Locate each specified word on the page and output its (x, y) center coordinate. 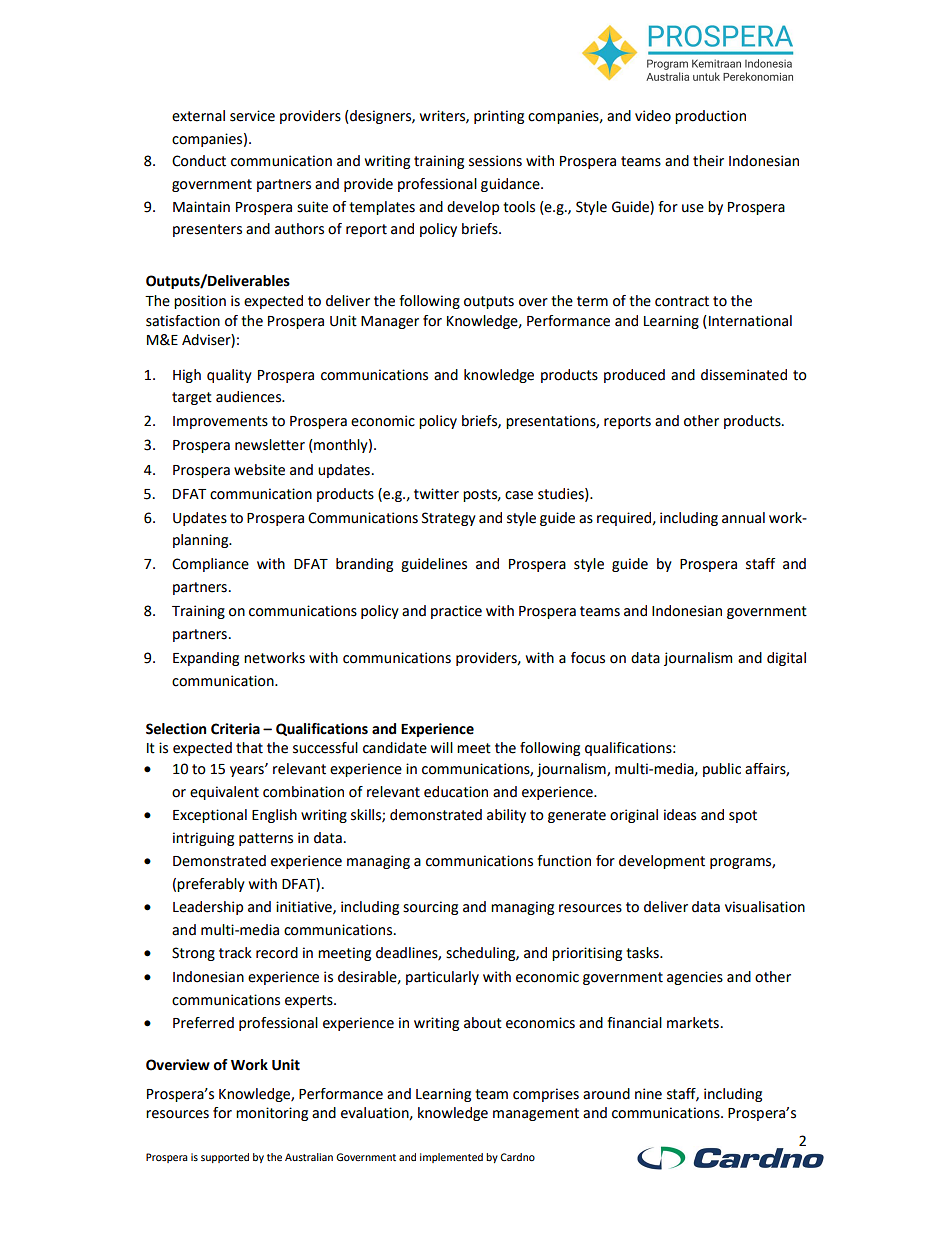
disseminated (744, 375)
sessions (495, 161)
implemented (451, 1158)
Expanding (206, 659)
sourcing (430, 908)
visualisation (765, 907)
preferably (211, 885)
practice (456, 612)
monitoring (272, 1114)
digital (786, 659)
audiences (250, 397)
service (252, 116)
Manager (390, 322)
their (708, 161)
